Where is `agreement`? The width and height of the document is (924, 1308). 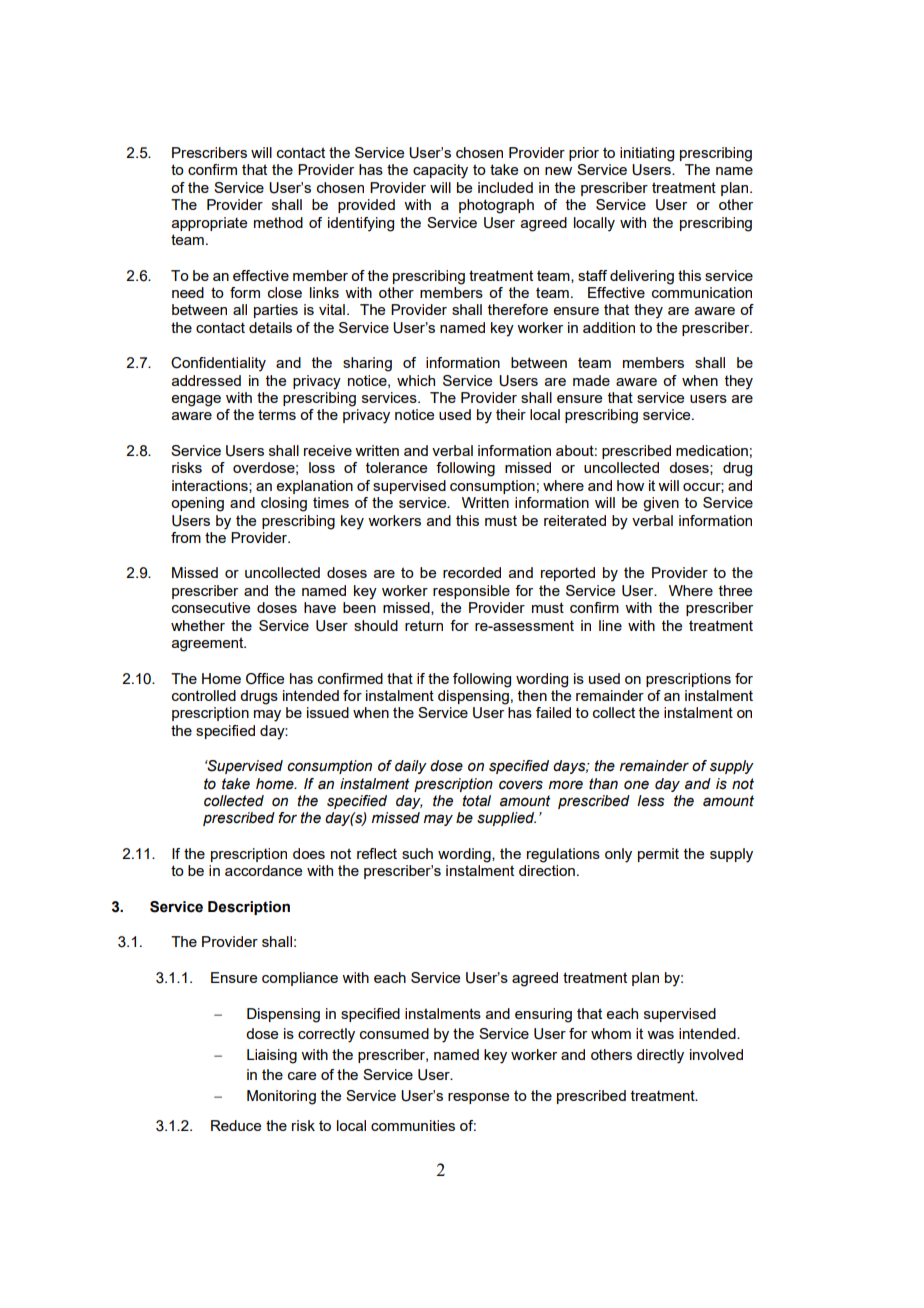
agreement is located at coordinates (209, 644).
